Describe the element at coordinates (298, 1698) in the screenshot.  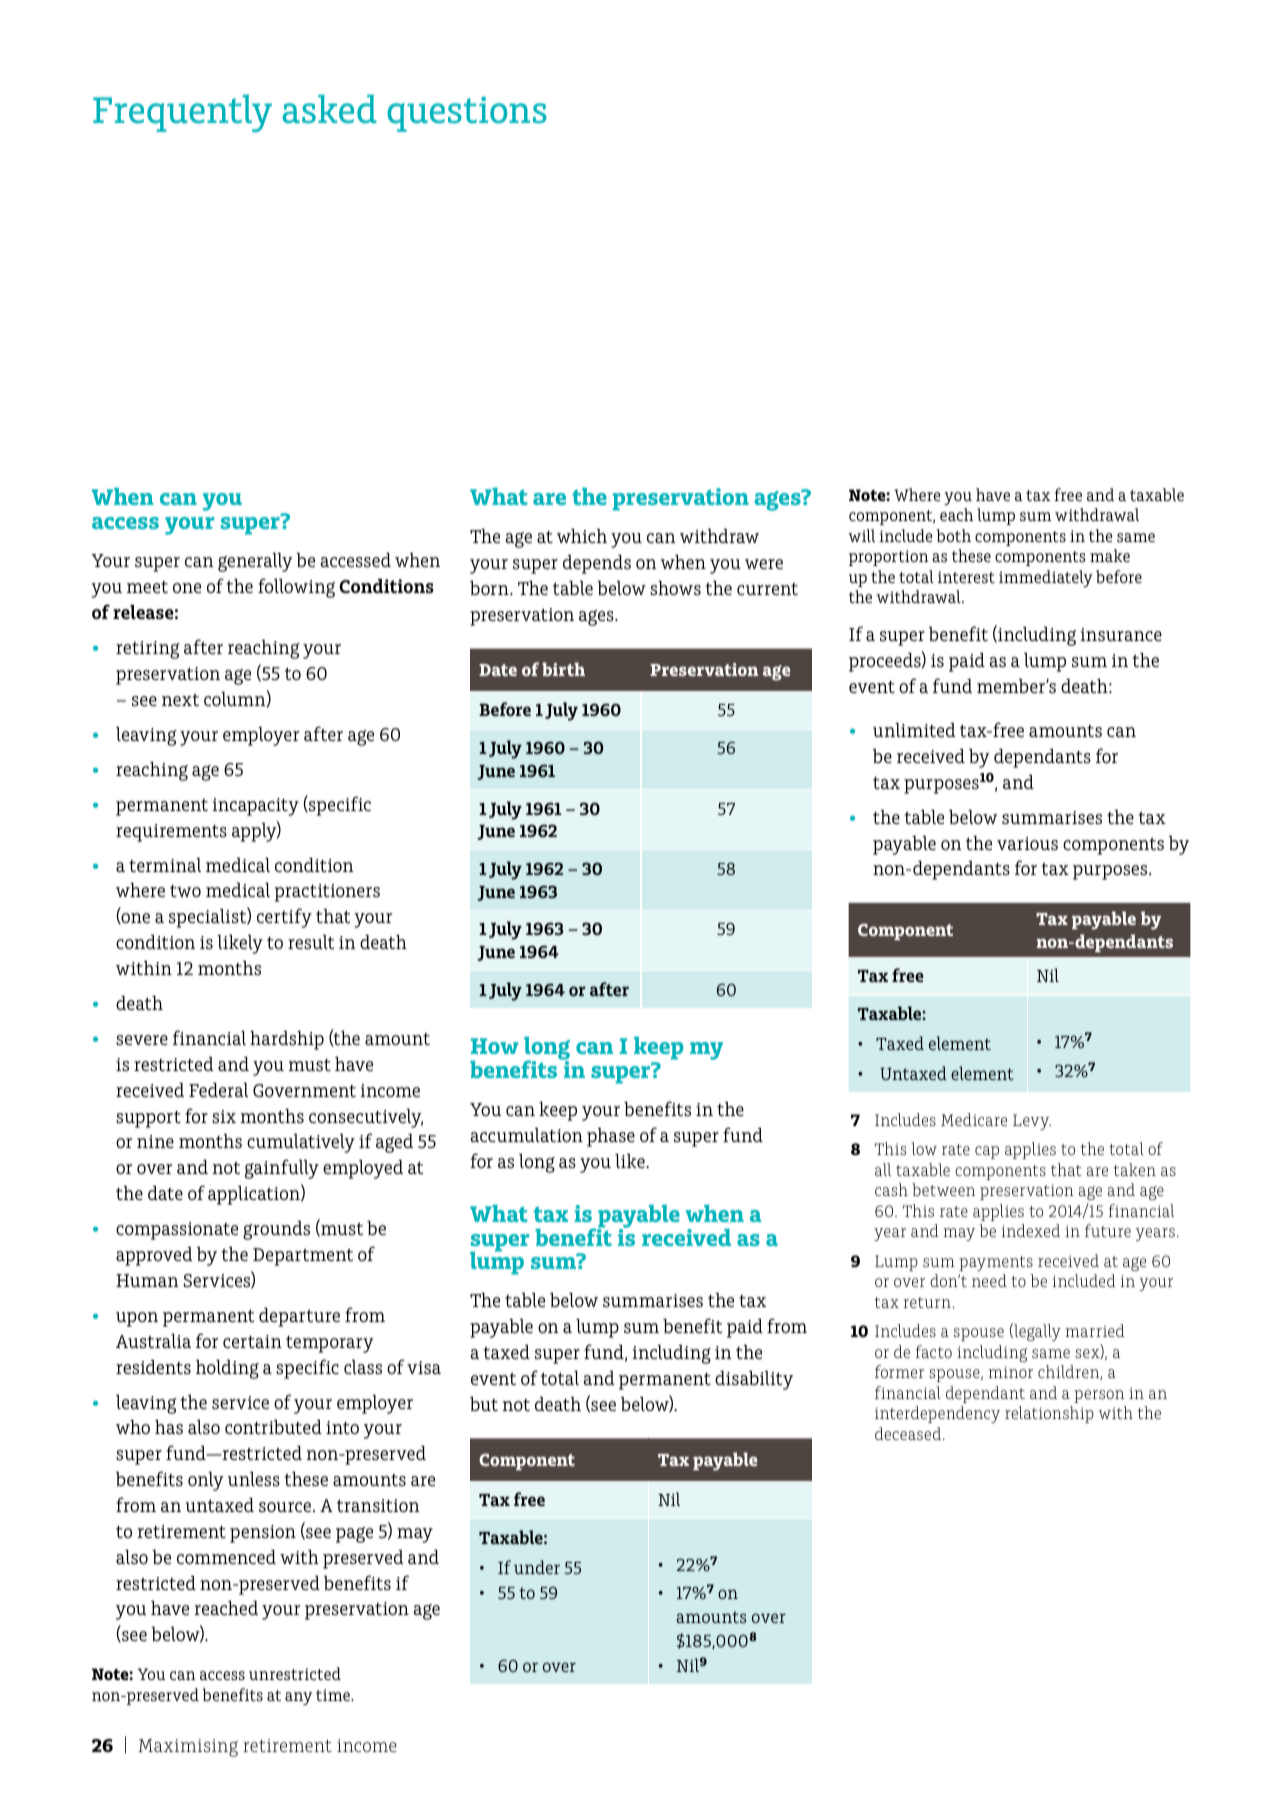
I see `any` at that location.
